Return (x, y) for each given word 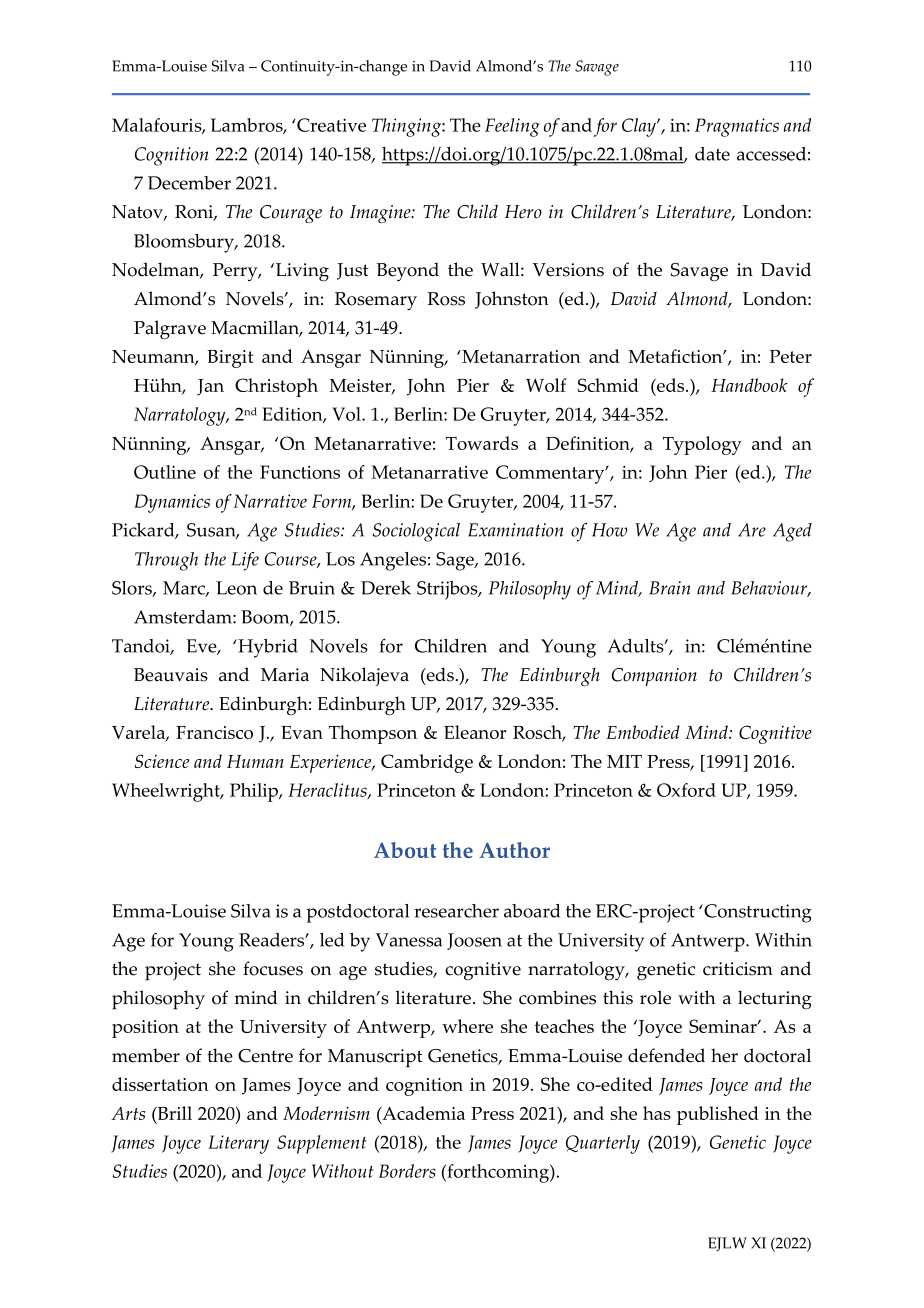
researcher (456, 911)
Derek (386, 588)
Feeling (512, 127)
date (712, 154)
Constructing (757, 913)
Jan (210, 387)
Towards (482, 443)
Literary (239, 1144)
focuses (273, 968)
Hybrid (267, 648)
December (189, 183)
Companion (654, 677)
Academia (422, 1114)
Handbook (749, 385)
